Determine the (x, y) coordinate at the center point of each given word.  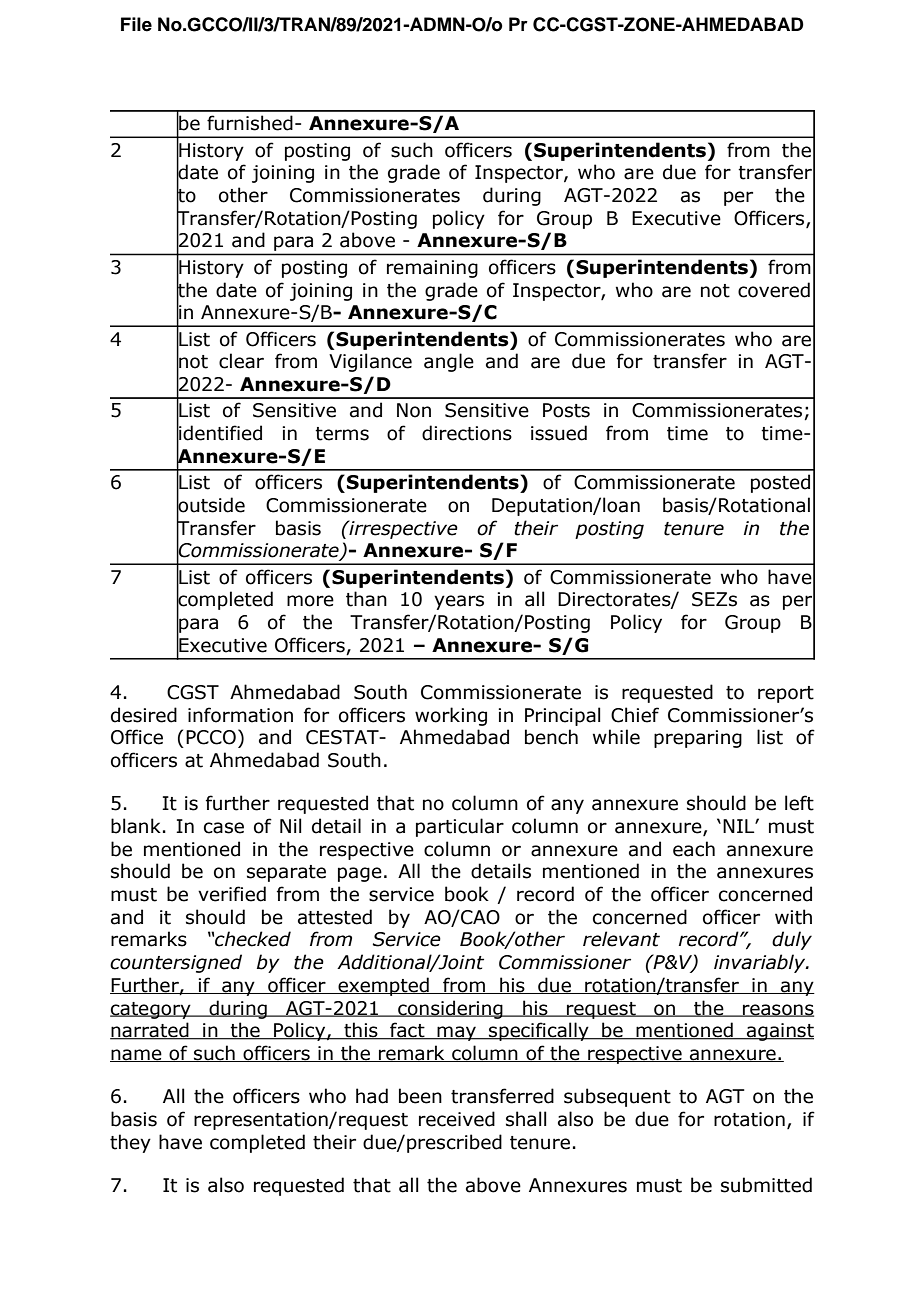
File (136, 24)
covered (774, 290)
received (457, 1119)
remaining (432, 269)
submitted (766, 1185)
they (130, 1143)
